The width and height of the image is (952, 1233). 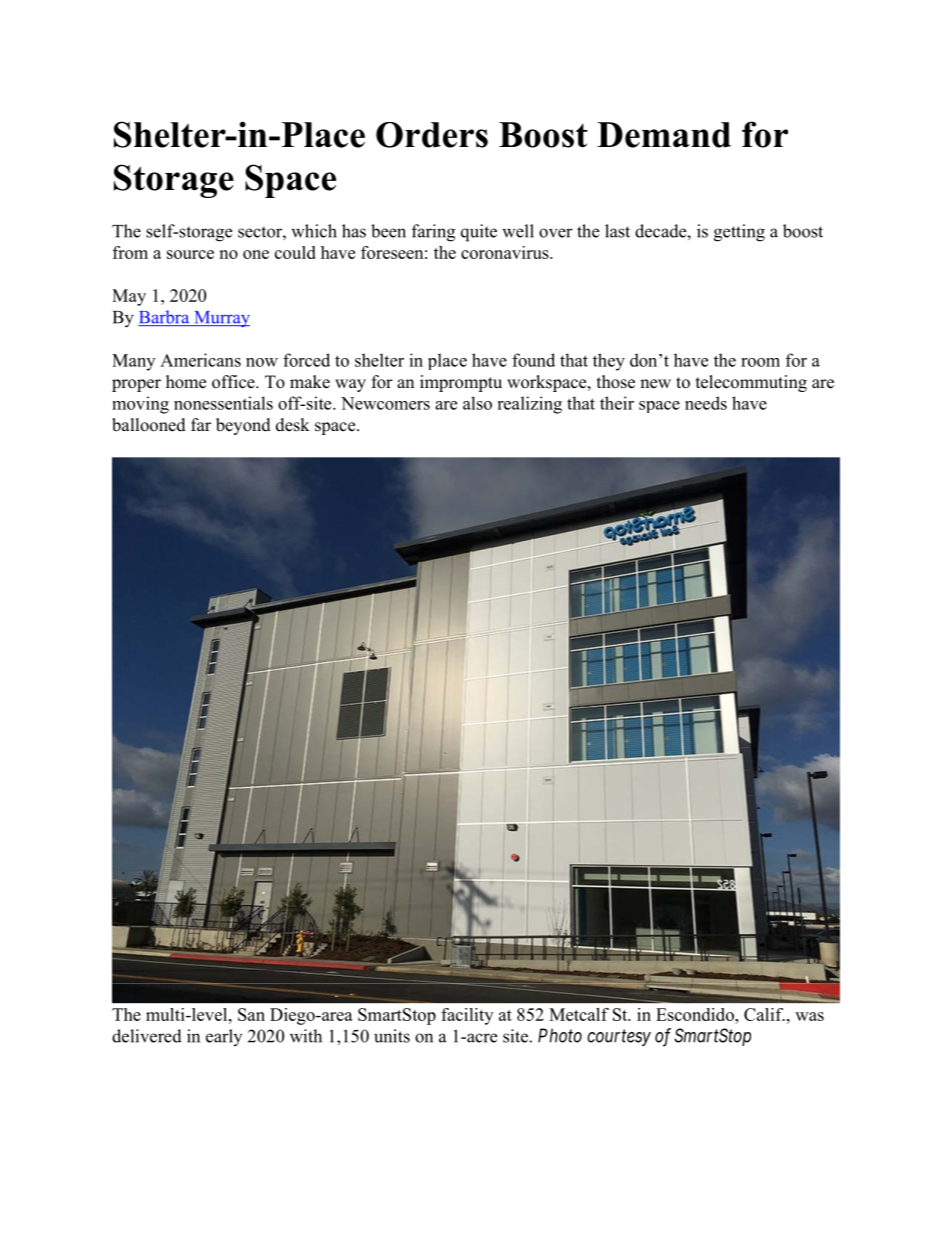 What do you see at coordinates (432, 135) in the image?
I see `Orders` at bounding box center [432, 135].
